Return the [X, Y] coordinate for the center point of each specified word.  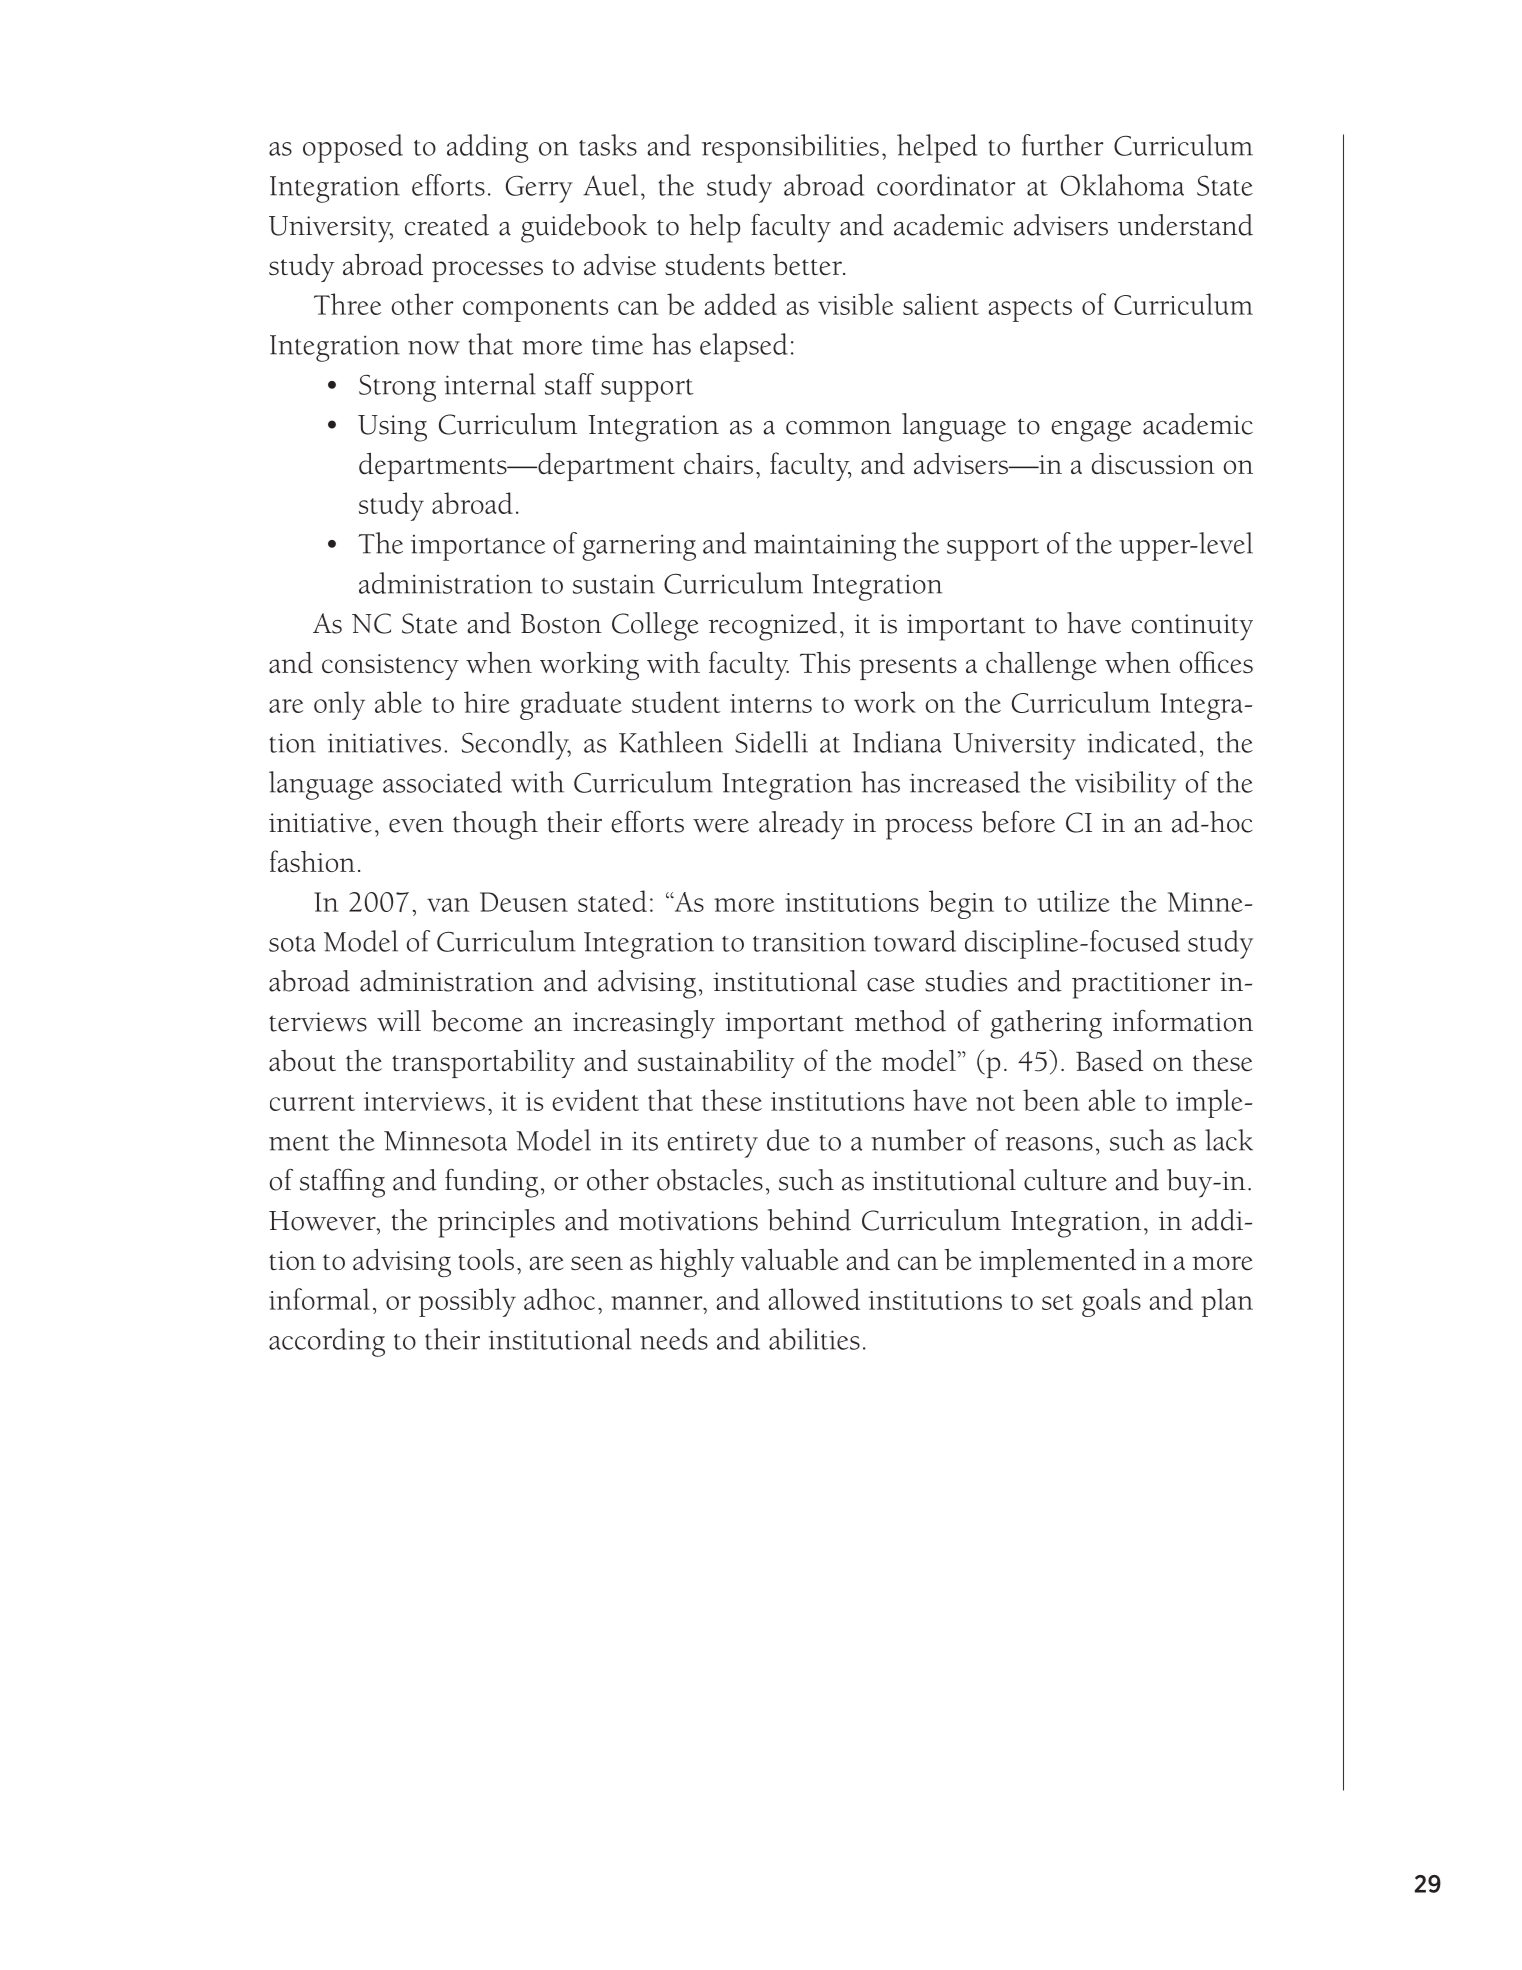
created [447, 225]
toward [915, 941]
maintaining [825, 547]
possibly [467, 1302]
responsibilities [790, 148]
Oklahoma [1122, 185]
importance [478, 548]
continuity [1192, 627]
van [448, 905]
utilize [1073, 901]
